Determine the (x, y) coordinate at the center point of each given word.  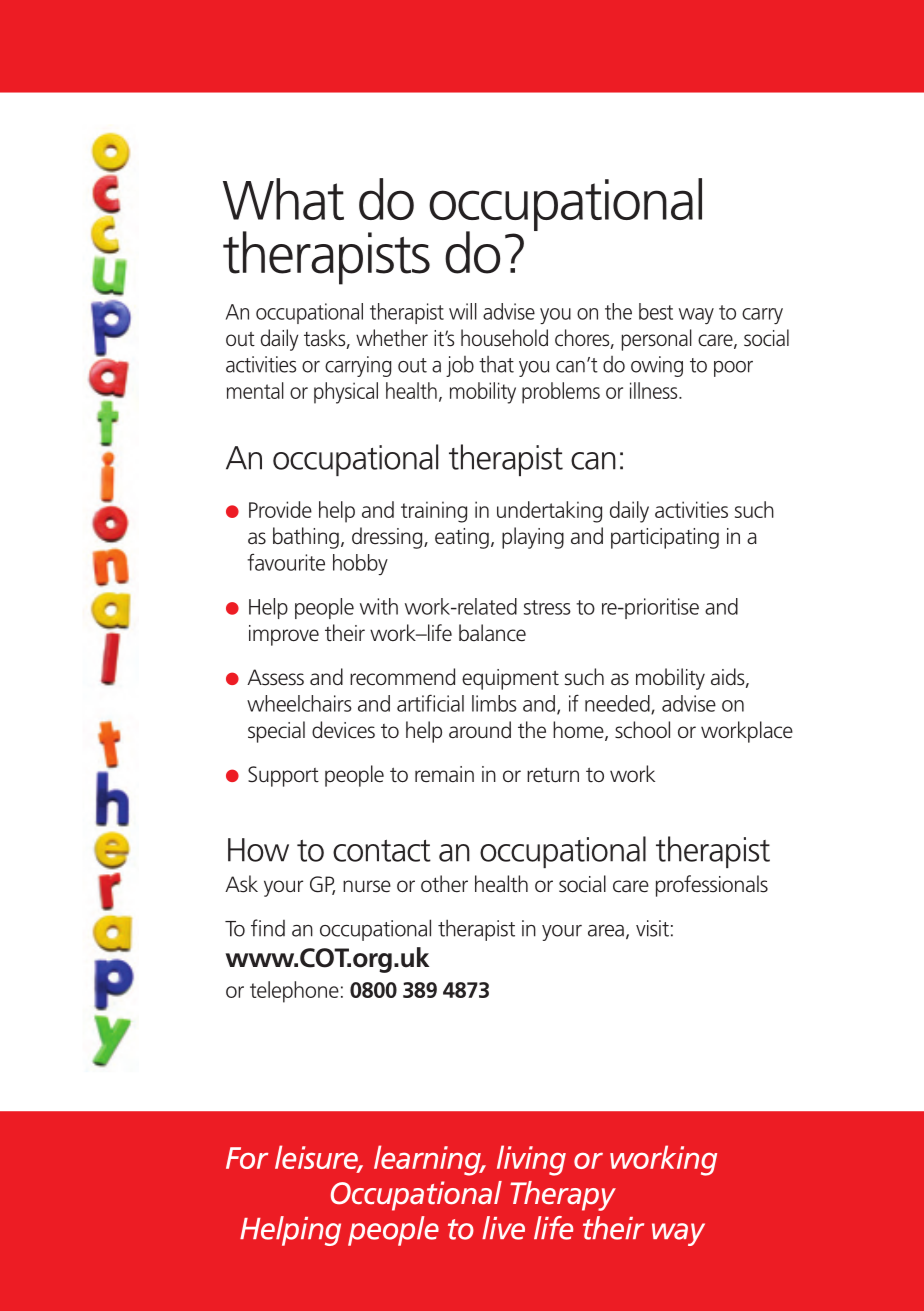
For (247, 1158)
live (503, 1228)
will (463, 311)
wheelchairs (299, 703)
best (656, 311)
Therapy (563, 1196)
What (283, 199)
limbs (494, 703)
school (642, 730)
